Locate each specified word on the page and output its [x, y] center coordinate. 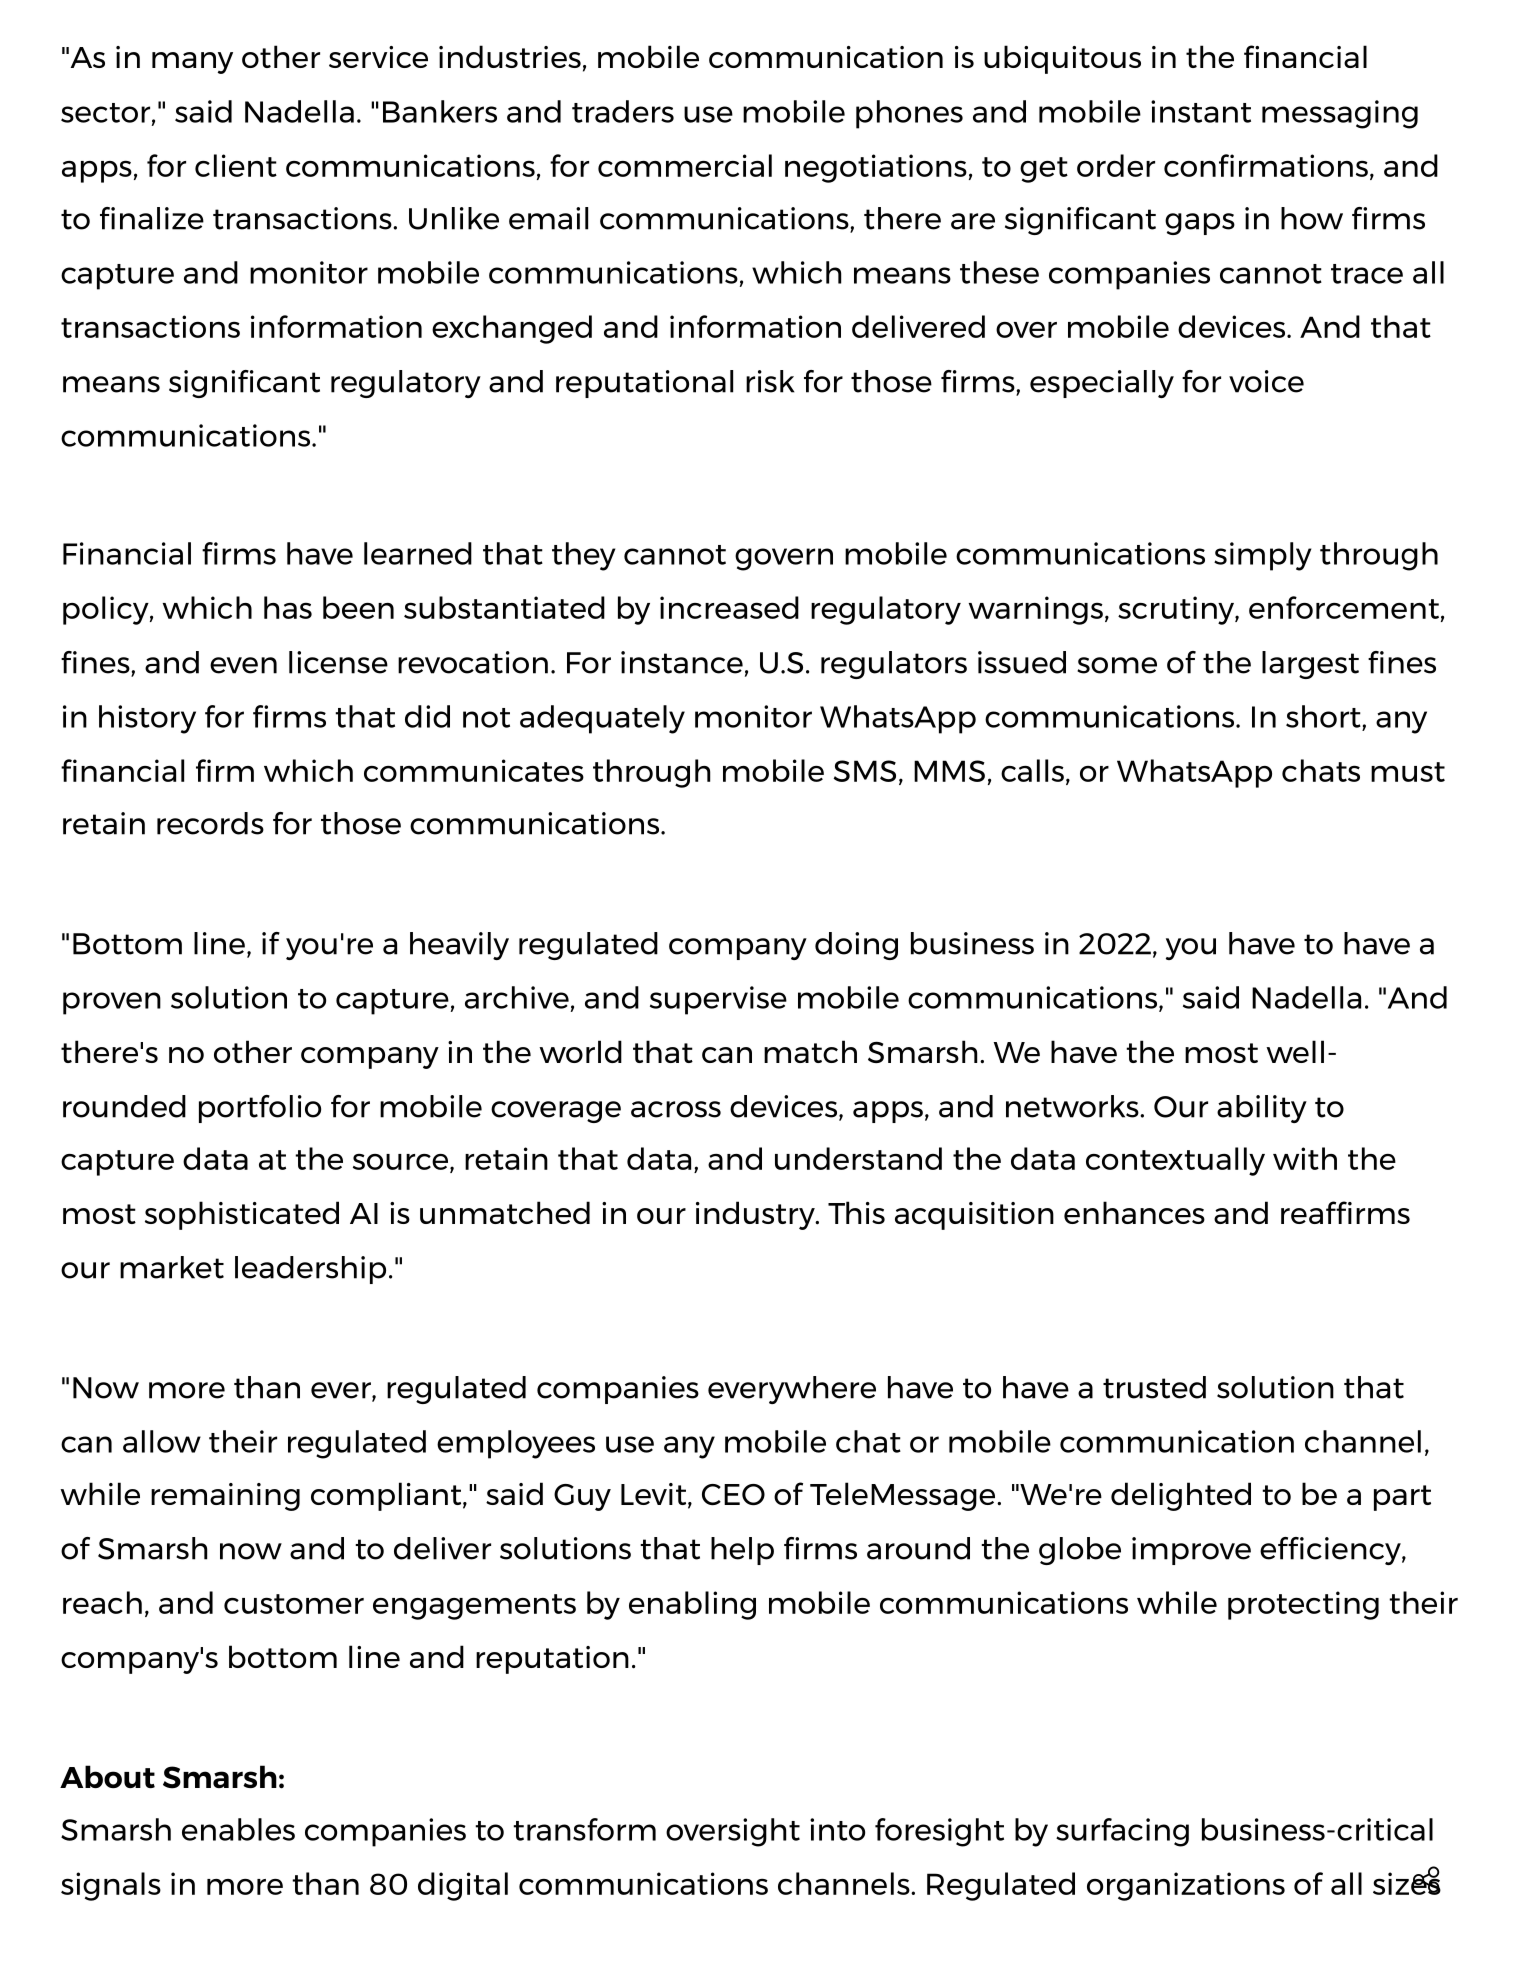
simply [1262, 556]
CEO [733, 1494]
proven [112, 1003]
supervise [718, 1000]
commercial [685, 165]
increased [729, 607]
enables [238, 1829]
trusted [1154, 1387]
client [236, 165]
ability [1262, 1109]
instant [1201, 111]
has [288, 607]
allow [162, 1441]
